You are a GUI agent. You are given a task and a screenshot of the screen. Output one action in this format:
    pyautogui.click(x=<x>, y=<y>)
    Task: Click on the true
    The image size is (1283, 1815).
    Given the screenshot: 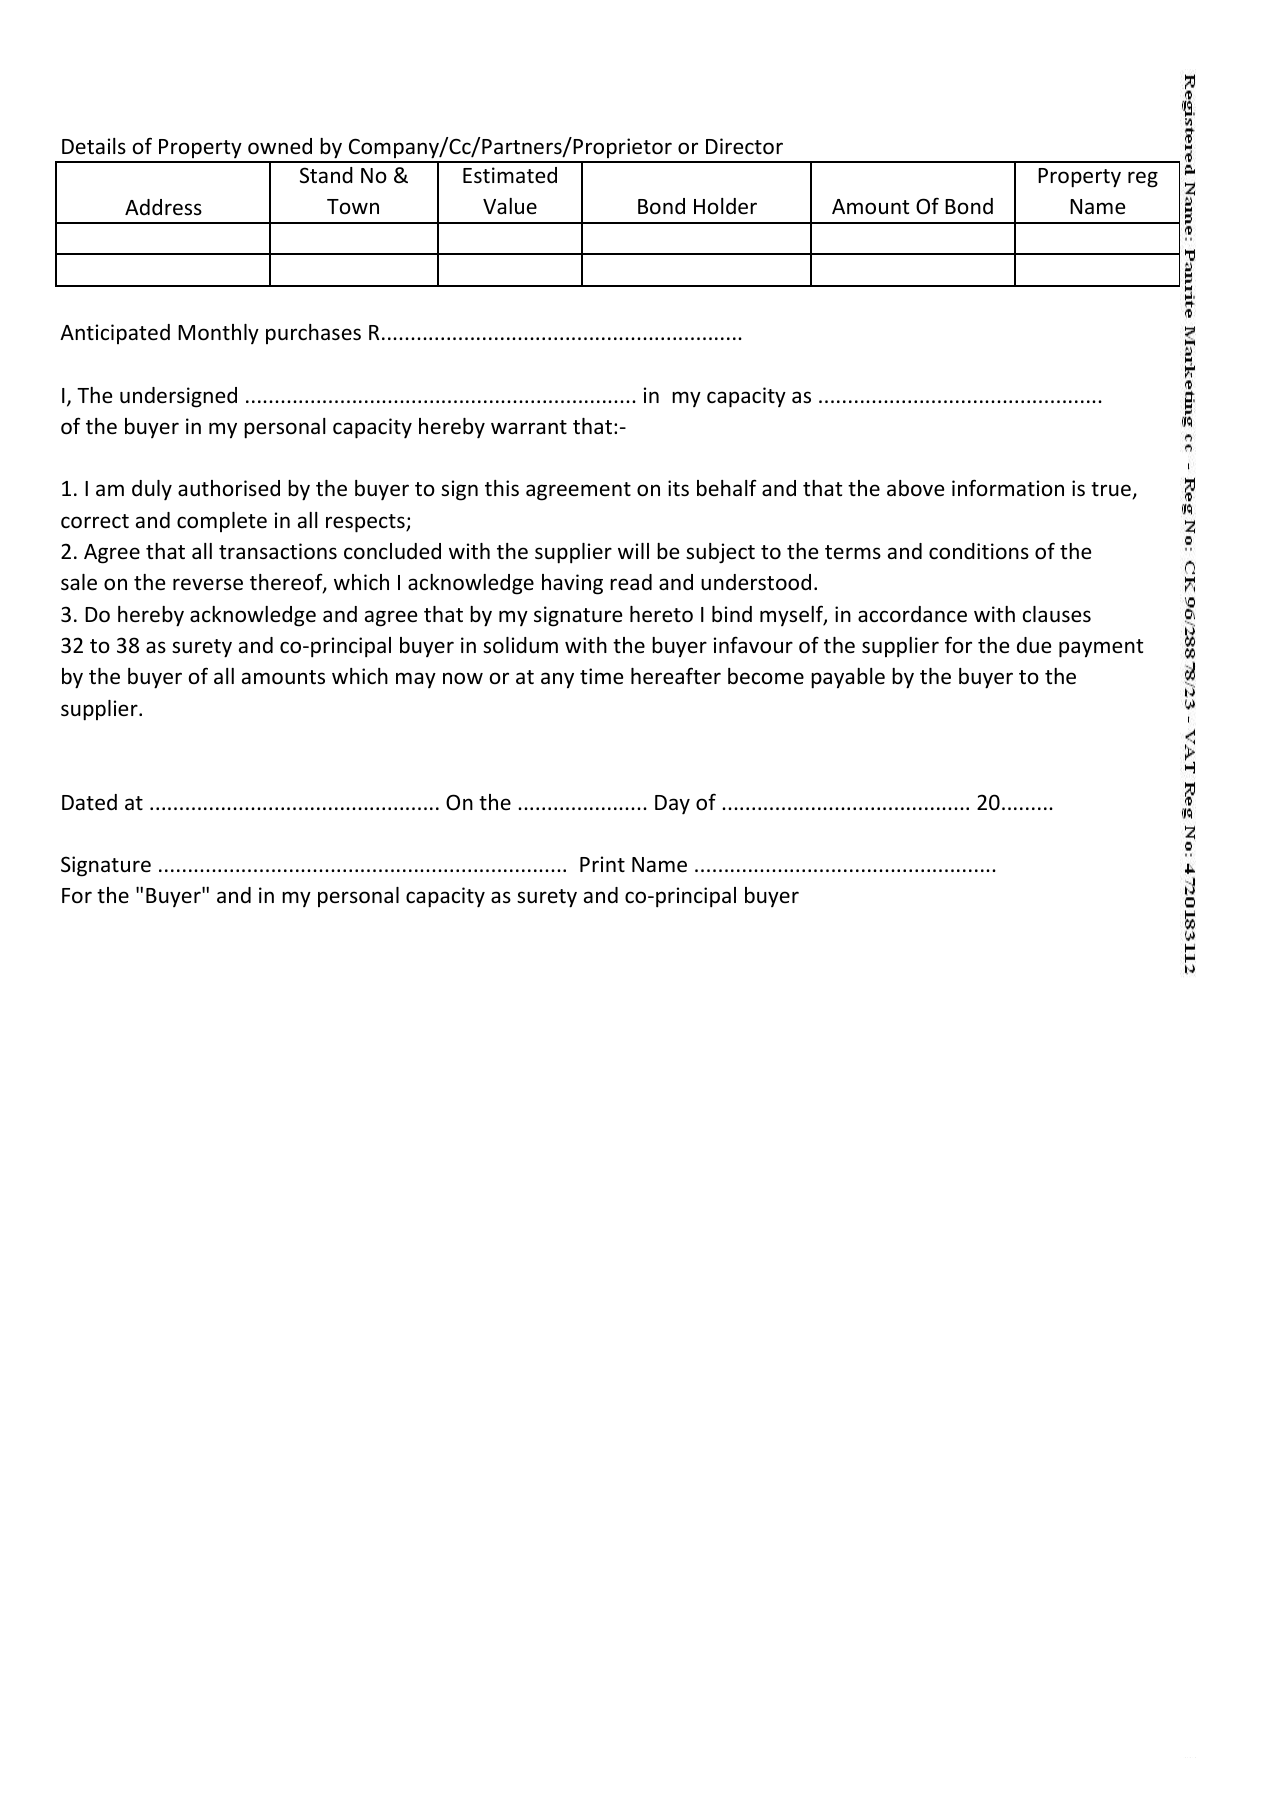 What is the action you would take?
    pyautogui.click(x=1112, y=490)
